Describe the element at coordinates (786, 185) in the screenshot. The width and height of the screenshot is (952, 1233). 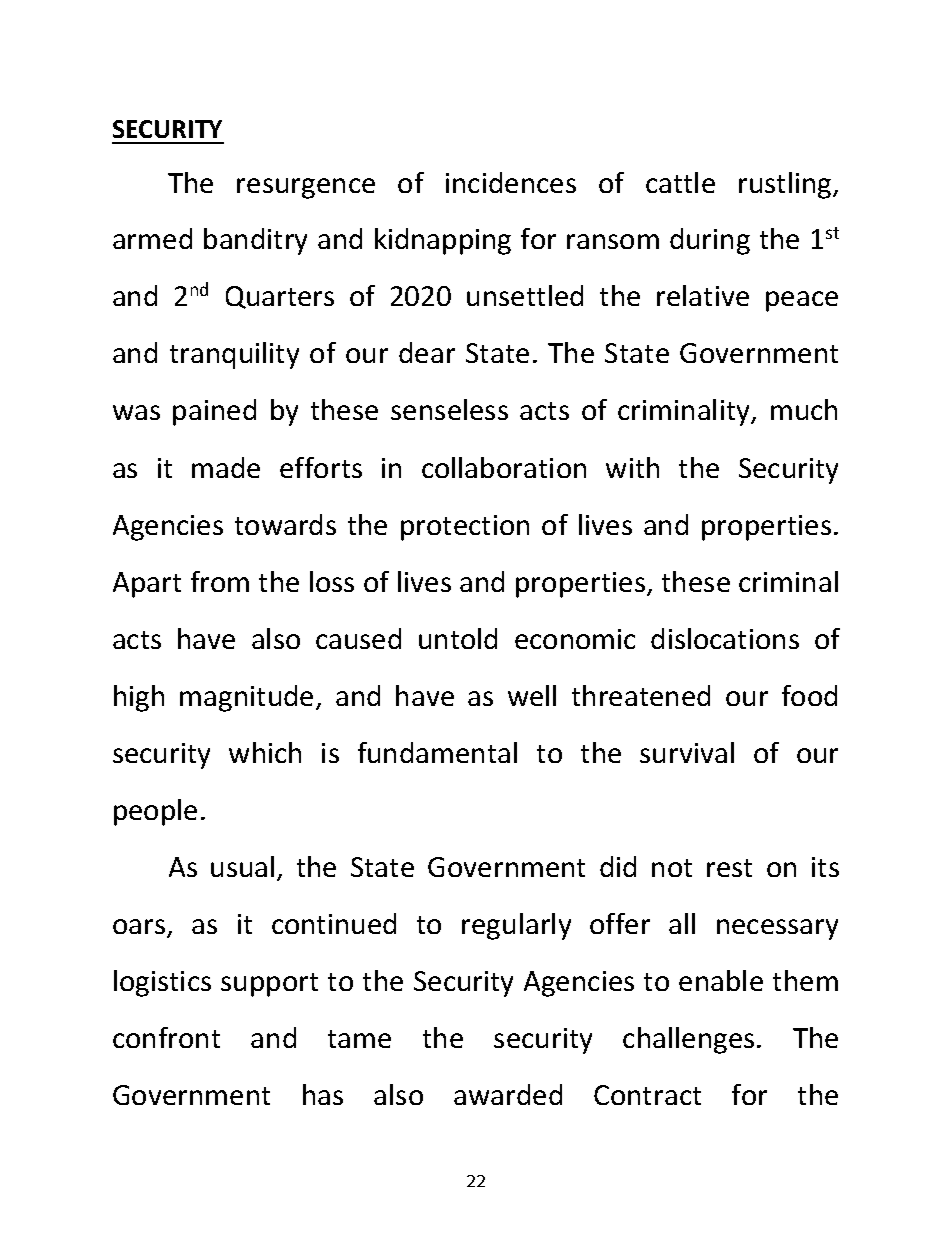
I see `rustling` at that location.
